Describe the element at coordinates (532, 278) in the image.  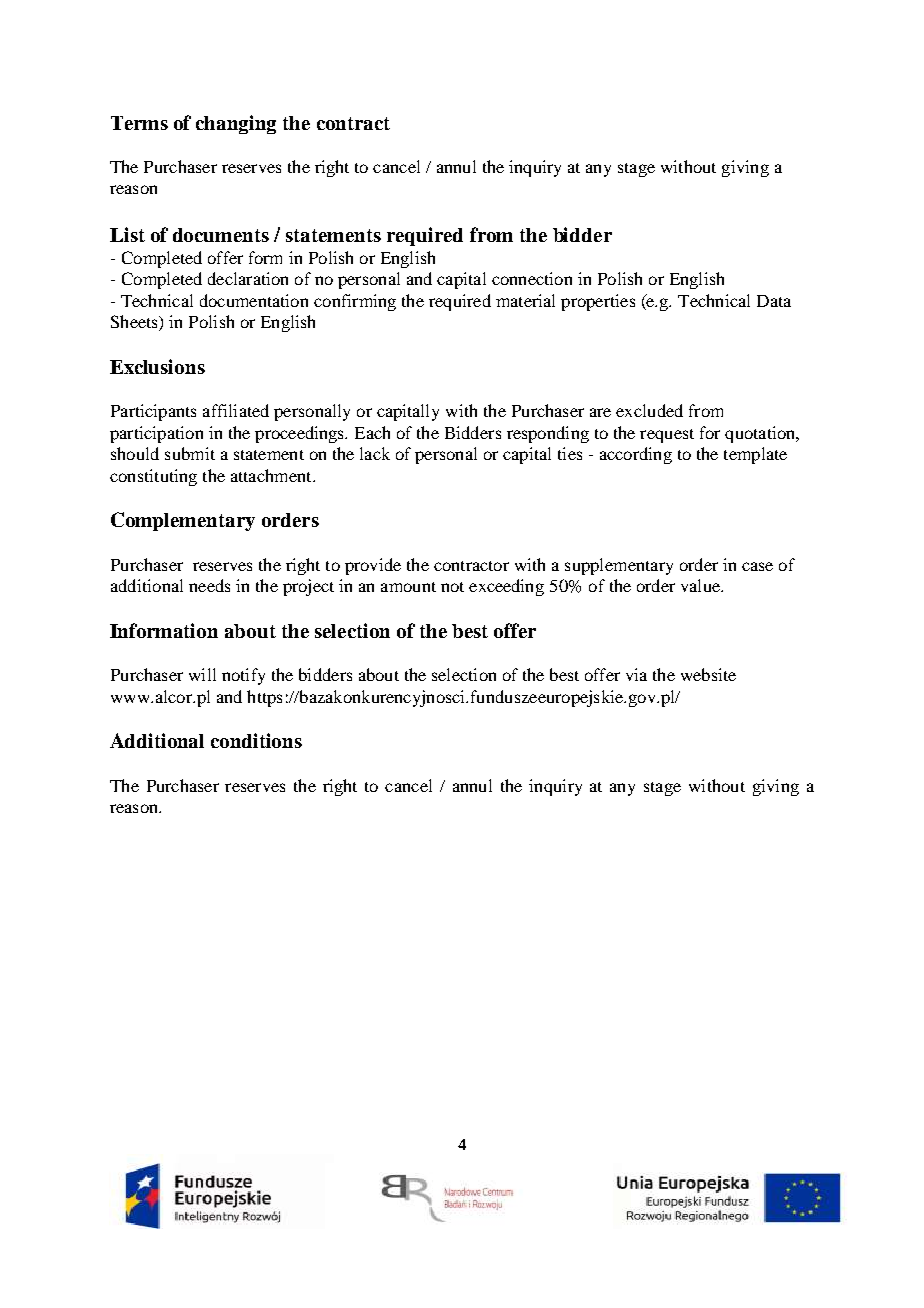
I see `connection` at that location.
